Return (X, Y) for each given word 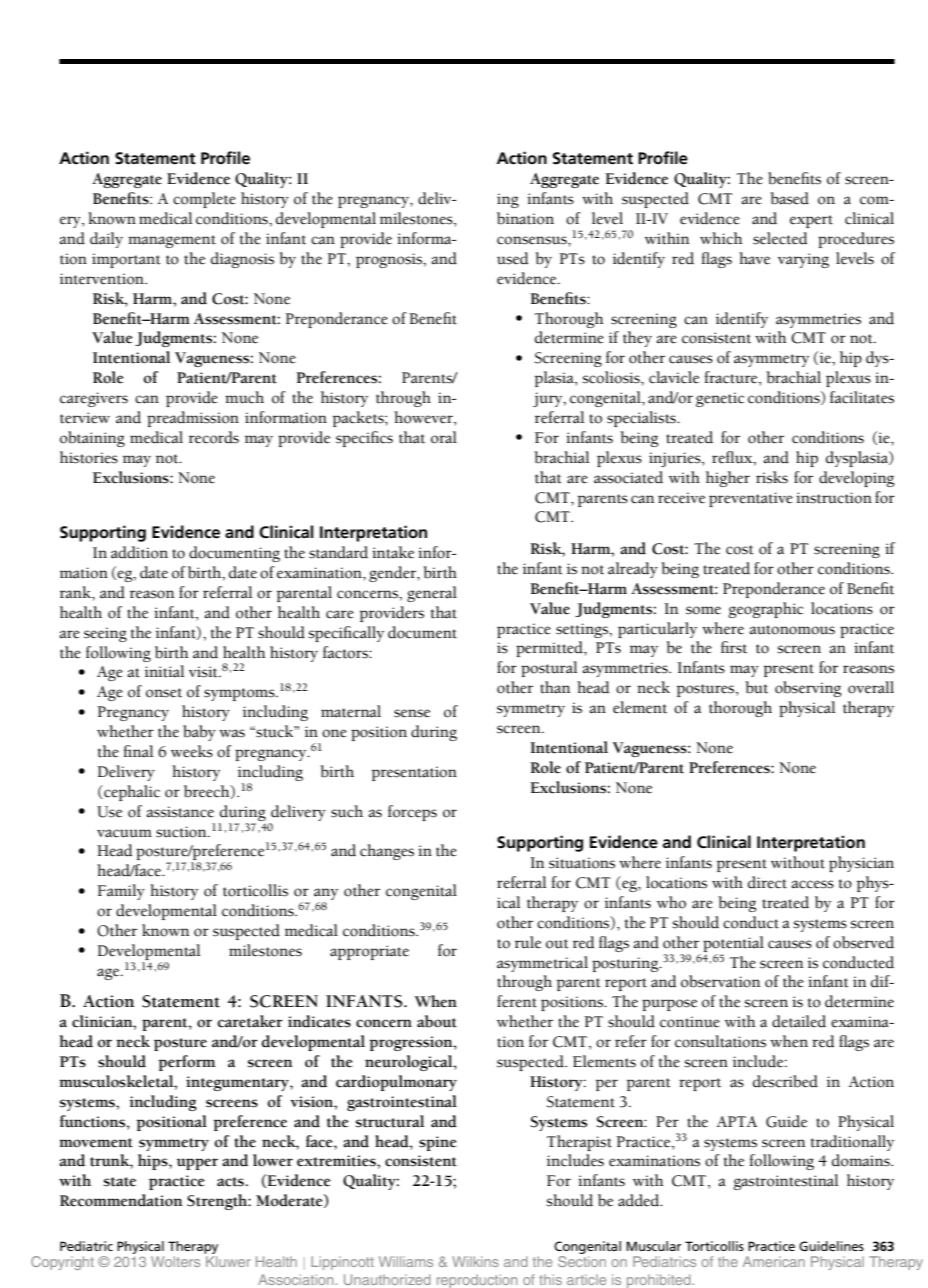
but (756, 687)
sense (412, 713)
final (138, 751)
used (513, 258)
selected (780, 238)
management (172, 241)
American (774, 1261)
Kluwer (228, 1261)
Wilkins (475, 1261)
